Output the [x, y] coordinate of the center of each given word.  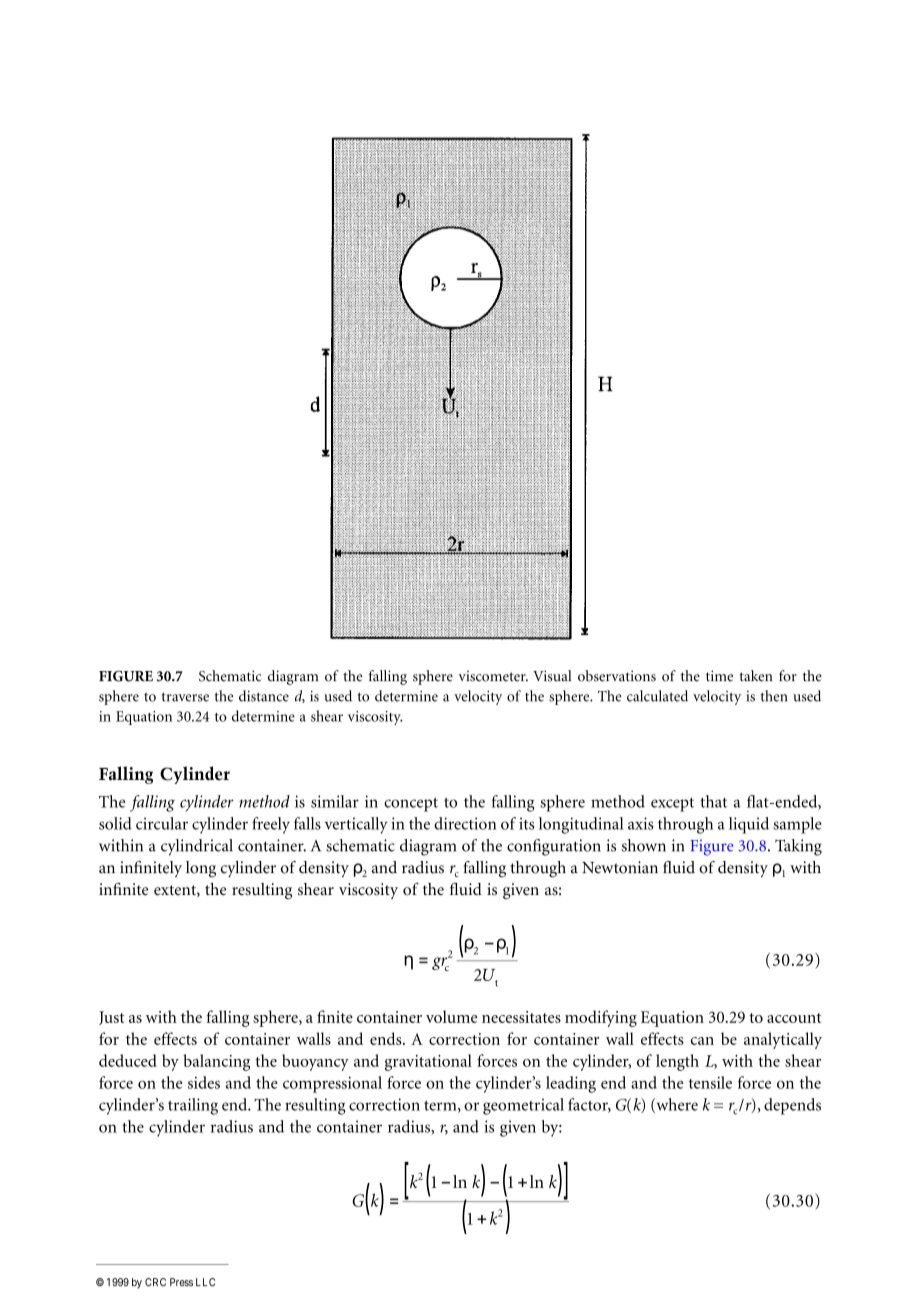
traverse [185, 697]
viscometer [493, 676]
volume [452, 1016]
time [719, 676]
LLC [205, 1282]
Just [111, 1018]
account [794, 1018]
